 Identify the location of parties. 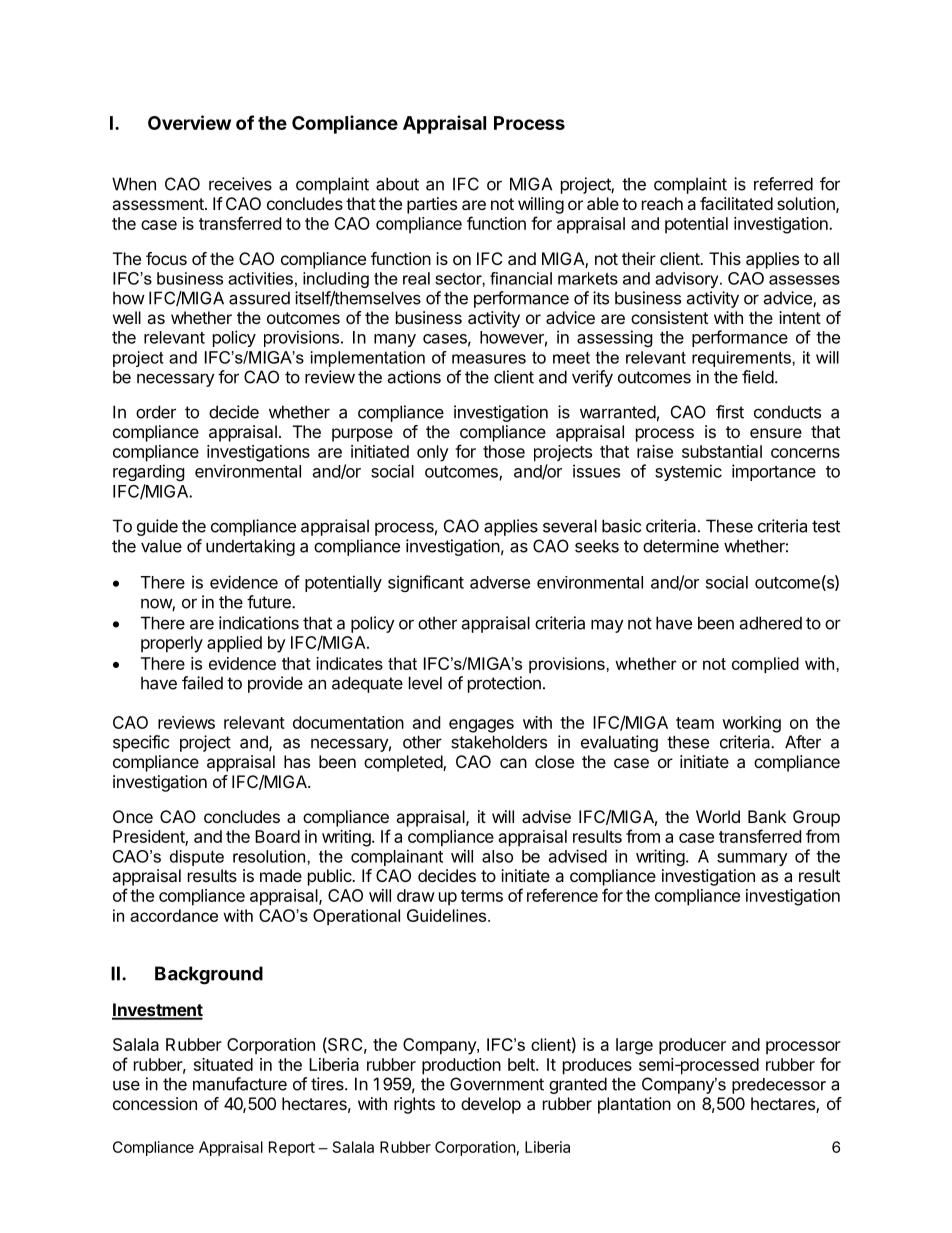
(432, 205).
